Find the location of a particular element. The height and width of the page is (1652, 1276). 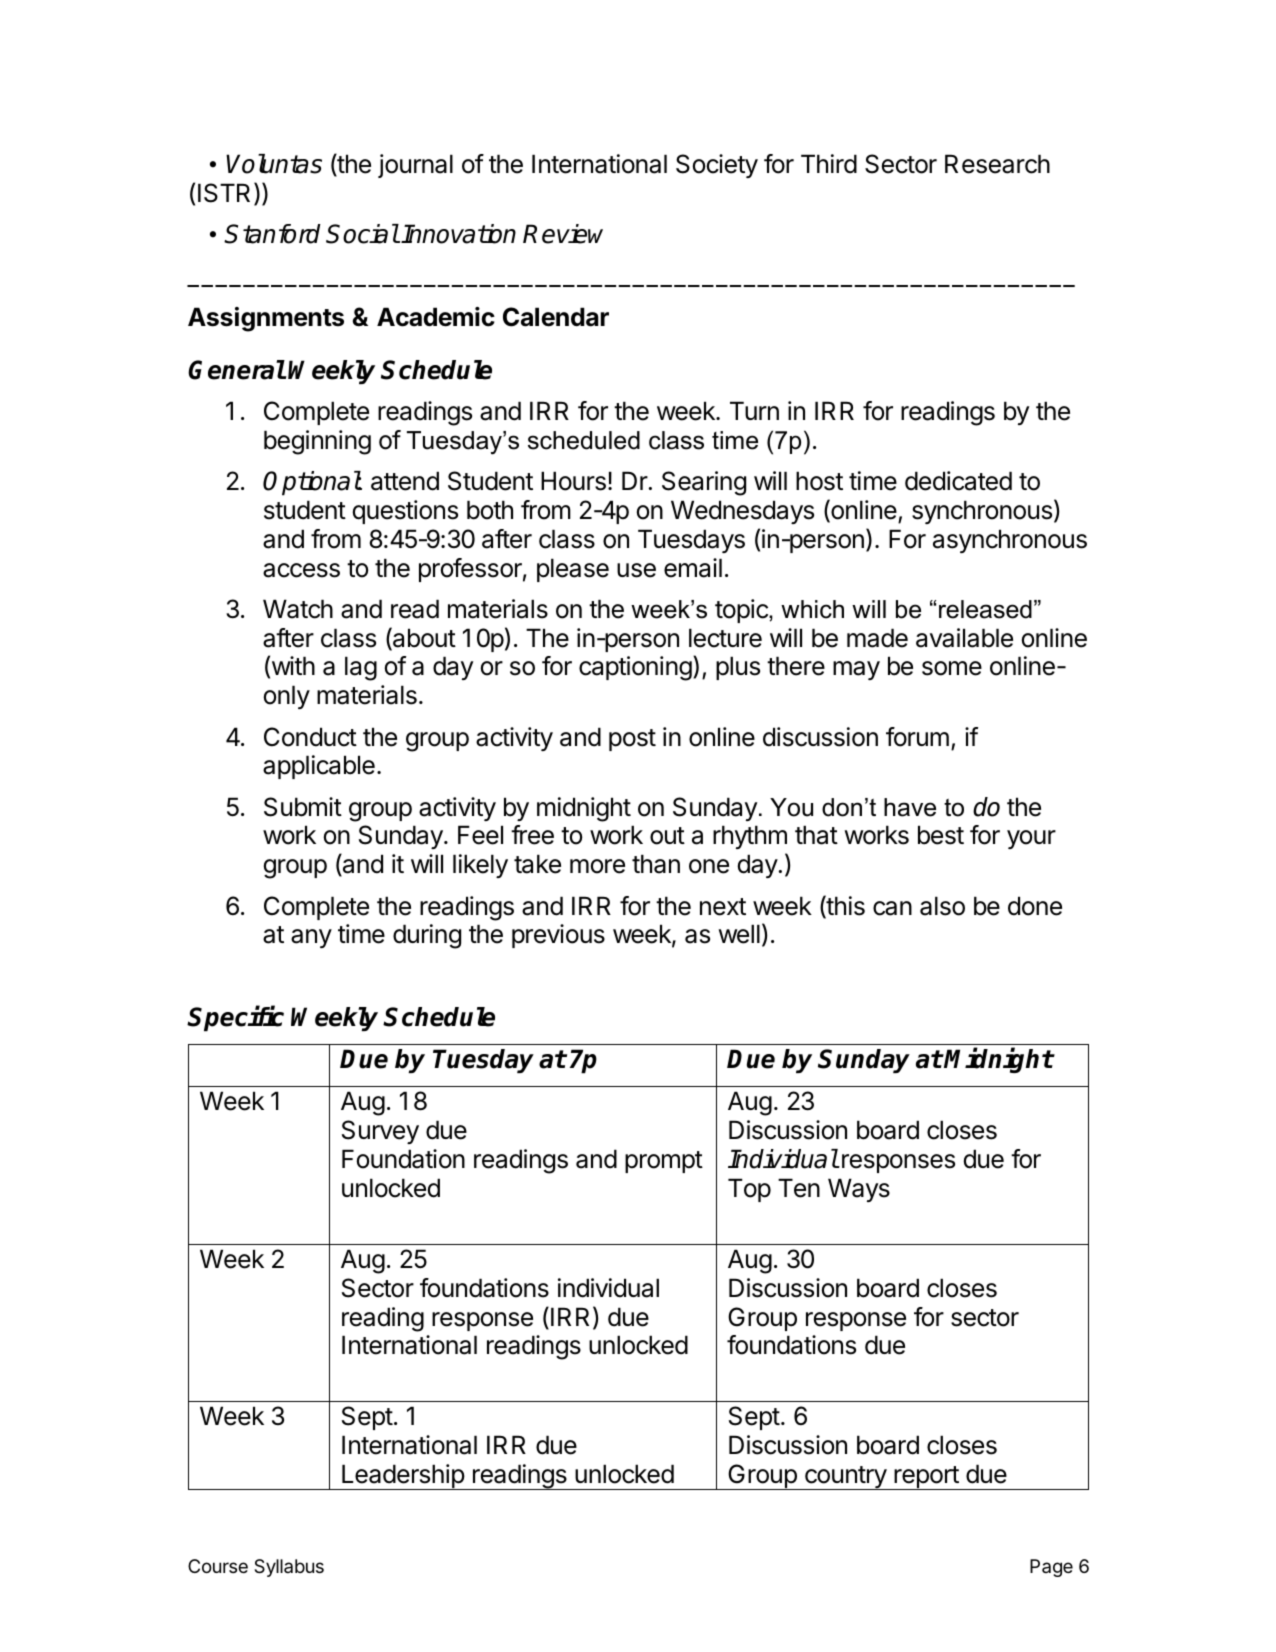

Watch is located at coordinates (298, 609).
